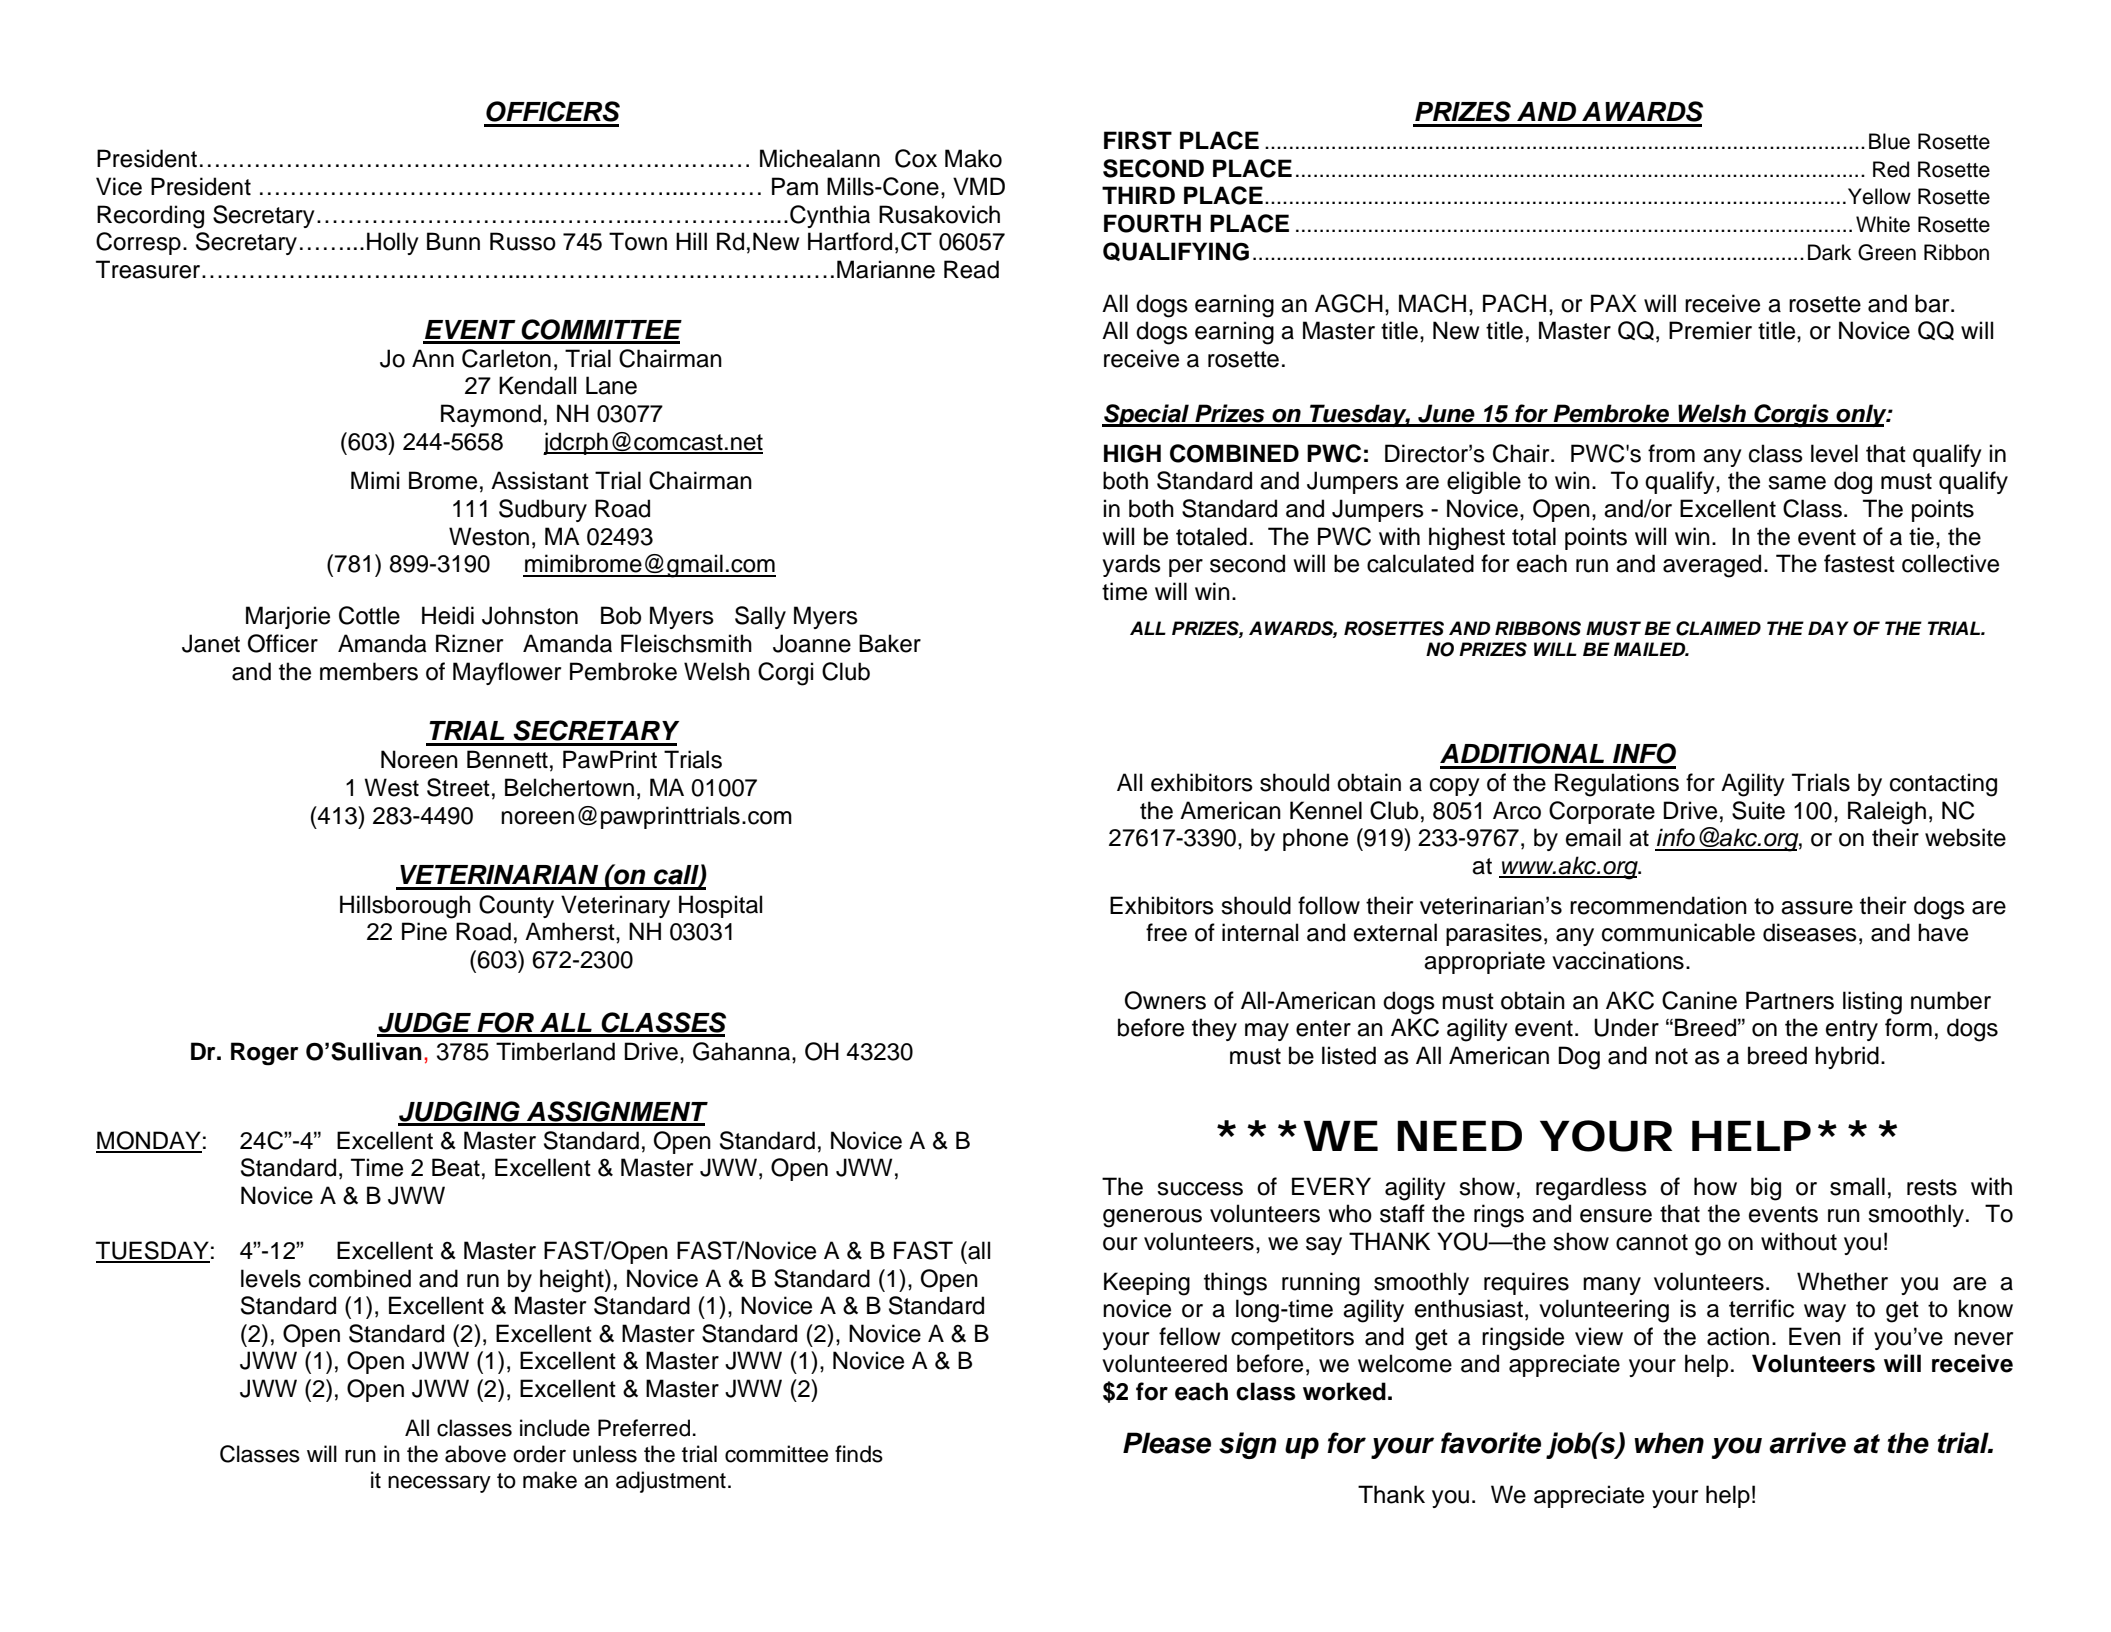 This screenshot has width=2111, height=1632. What do you see at coordinates (458, 787) in the screenshot?
I see `Street` at bounding box center [458, 787].
